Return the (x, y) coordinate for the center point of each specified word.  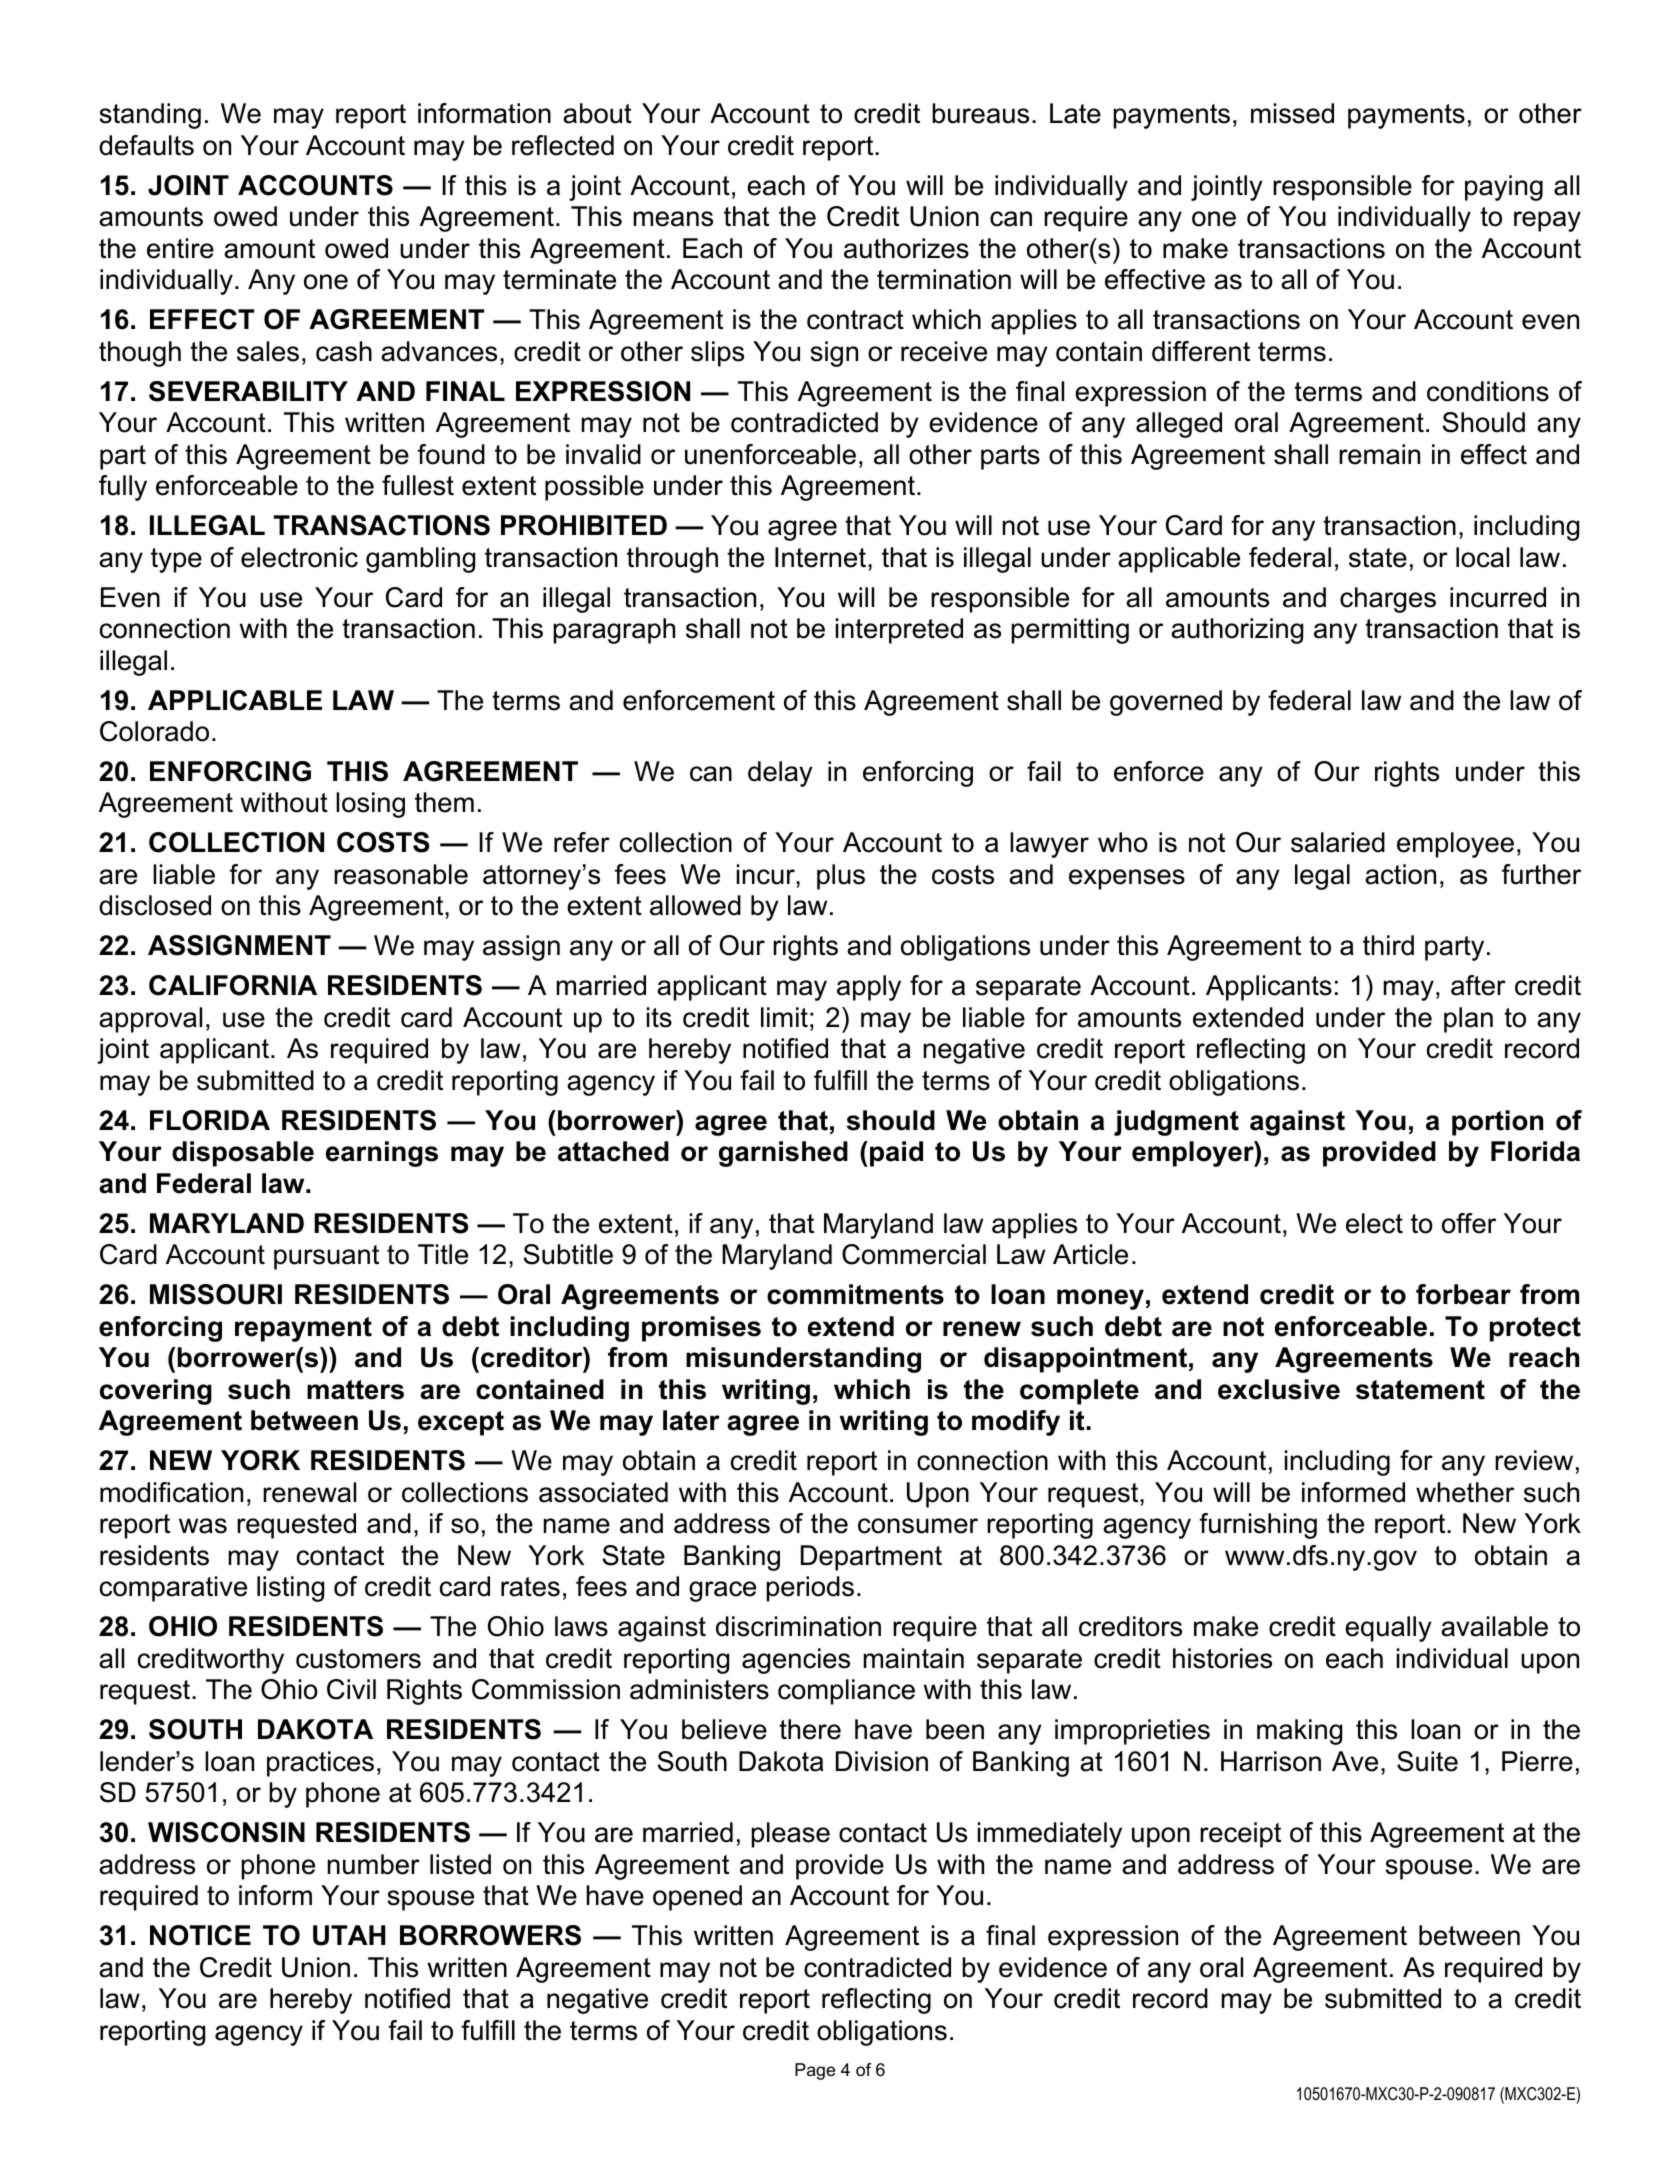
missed (1292, 113)
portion (1497, 1123)
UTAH (349, 1935)
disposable (243, 1154)
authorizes (906, 248)
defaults (146, 145)
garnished (783, 1154)
